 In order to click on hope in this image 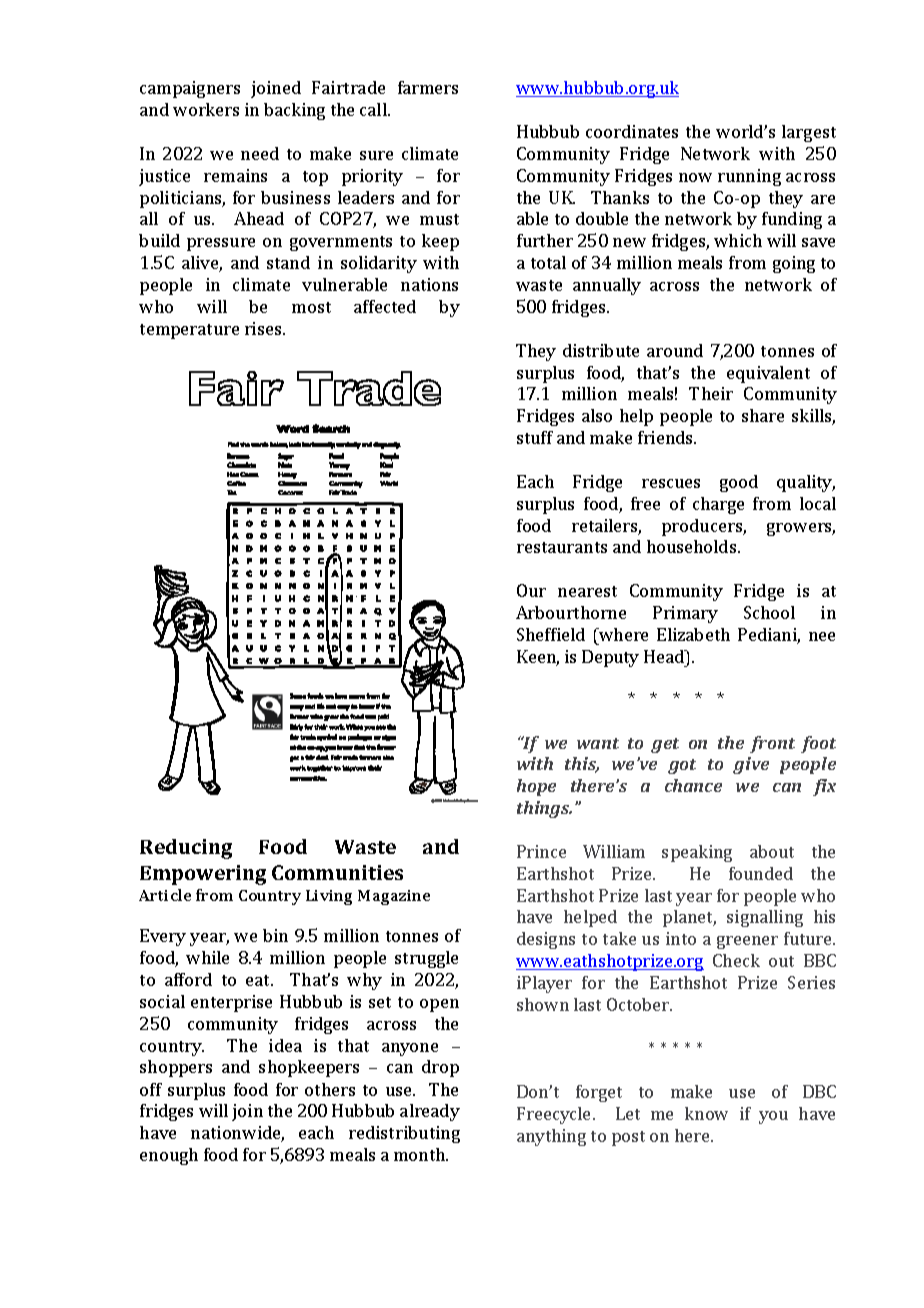, I will do `click(536, 787)`.
